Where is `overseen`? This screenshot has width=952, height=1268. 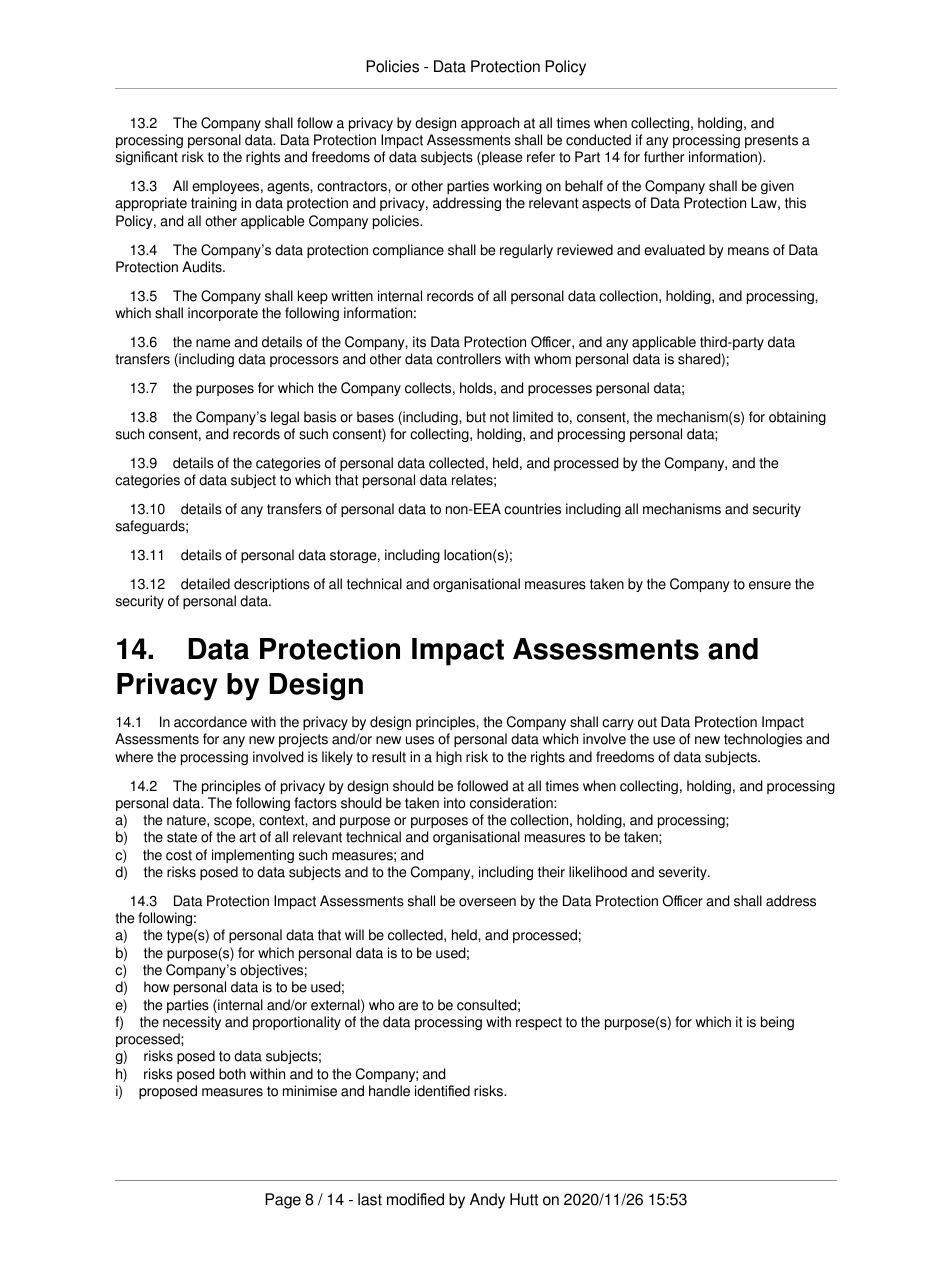 overseen is located at coordinates (487, 902).
